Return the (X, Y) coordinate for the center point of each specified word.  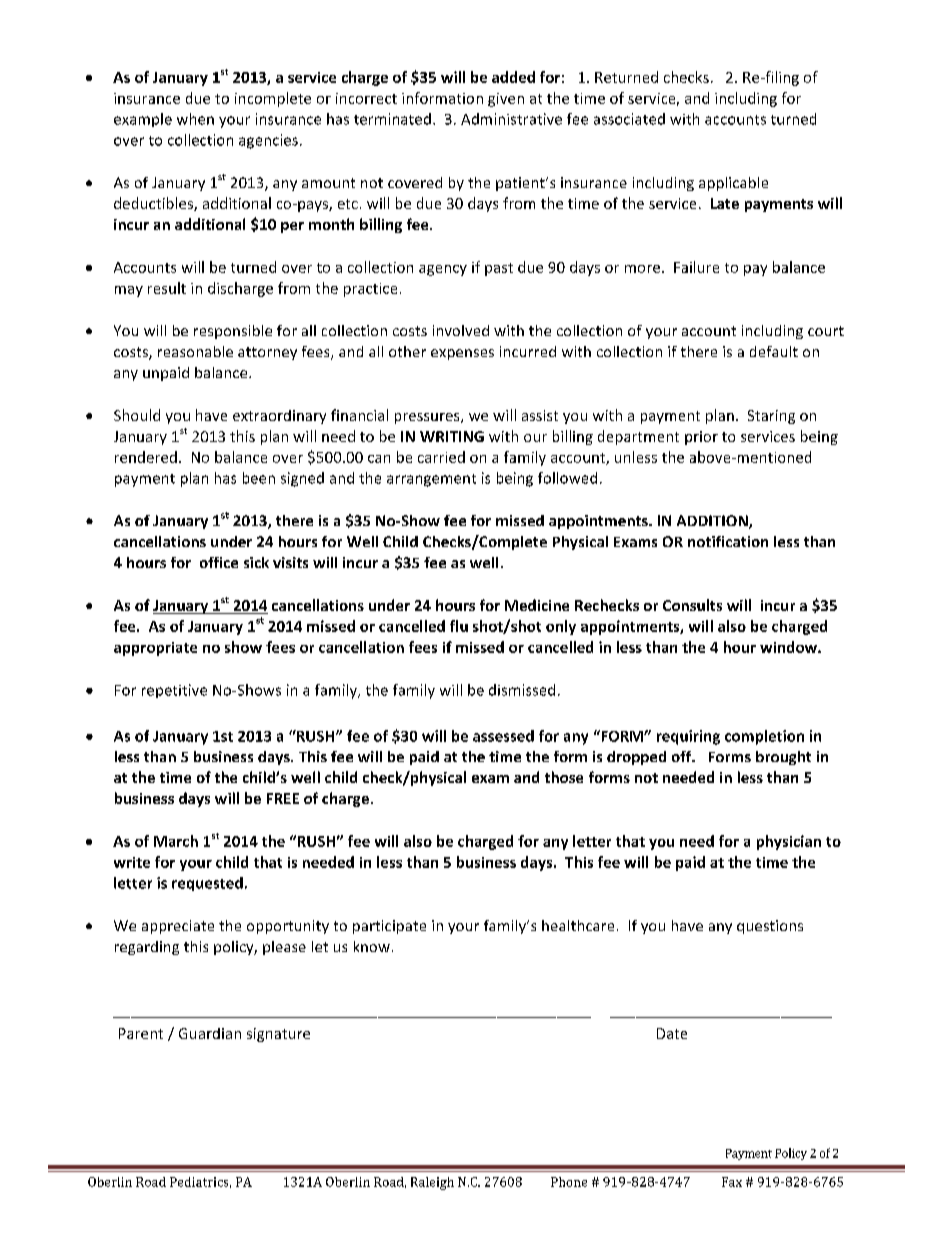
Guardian (210, 1033)
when (195, 119)
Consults (692, 605)
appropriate (155, 649)
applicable (733, 184)
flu (459, 626)
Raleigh (432, 1183)
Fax (732, 1182)
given (506, 100)
